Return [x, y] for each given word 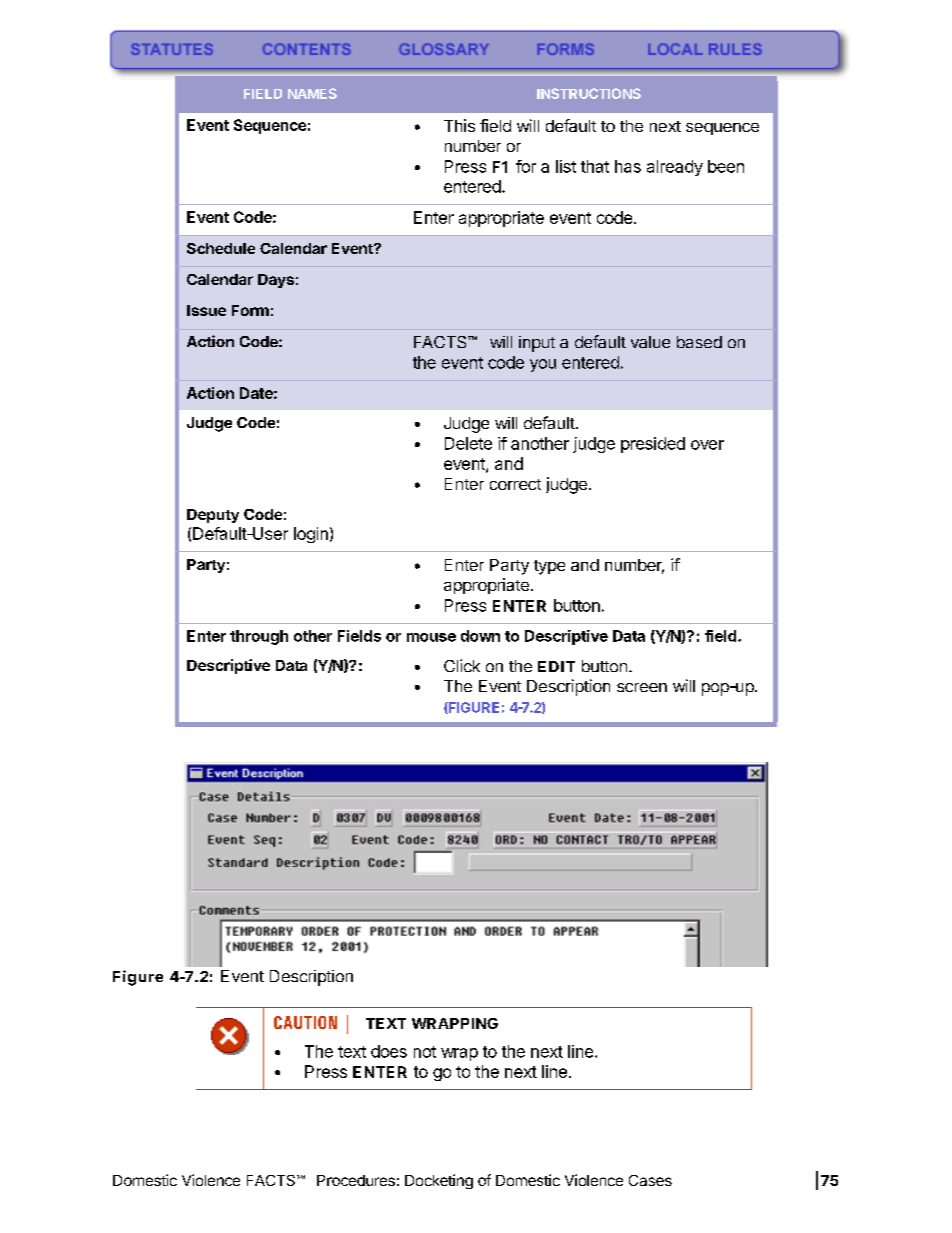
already [675, 168]
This [459, 125]
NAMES [312, 93]
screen [642, 687]
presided [653, 445]
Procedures [356, 1180]
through [259, 637]
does [389, 1051]
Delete [468, 443]
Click [462, 665]
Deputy [213, 516]
